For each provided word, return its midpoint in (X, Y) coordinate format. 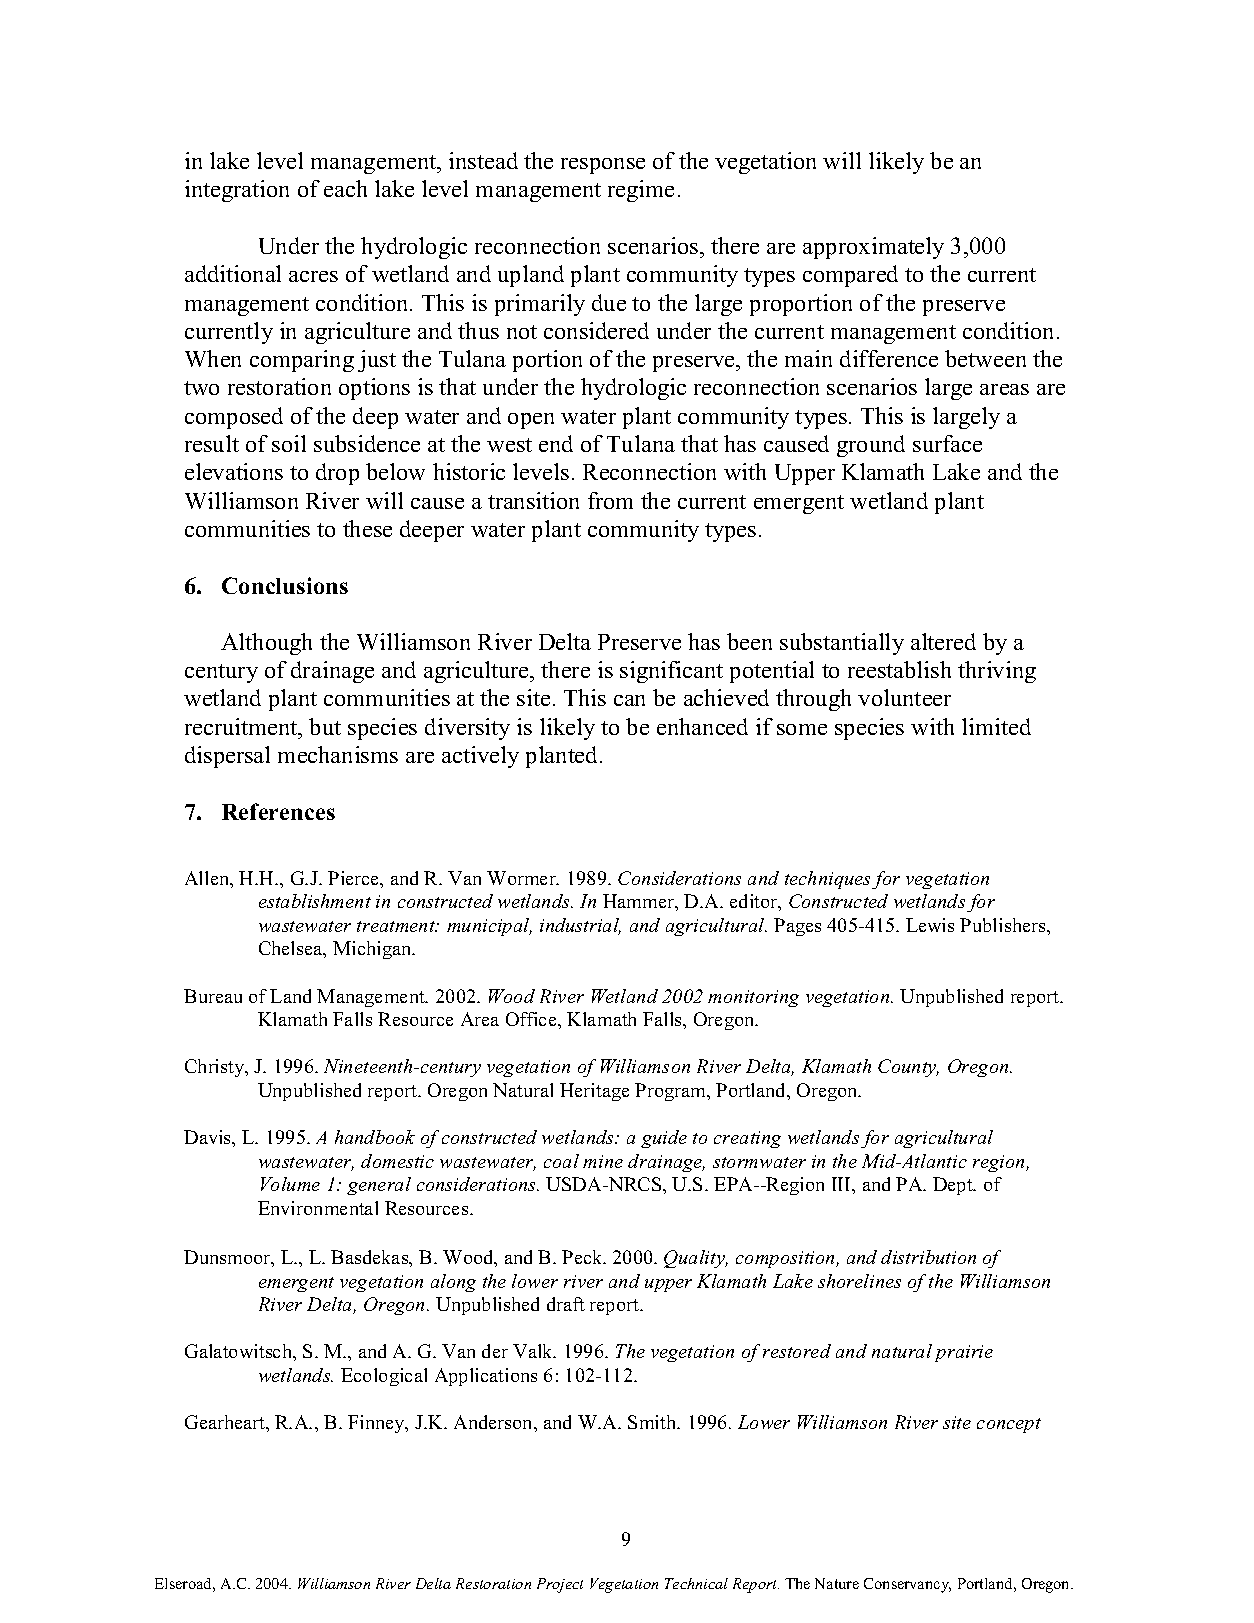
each (345, 188)
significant (671, 672)
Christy (216, 1068)
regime (641, 191)
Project (560, 1585)
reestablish (899, 669)
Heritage (594, 1092)
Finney (377, 1424)
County (908, 1068)
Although (266, 644)
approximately (873, 248)
